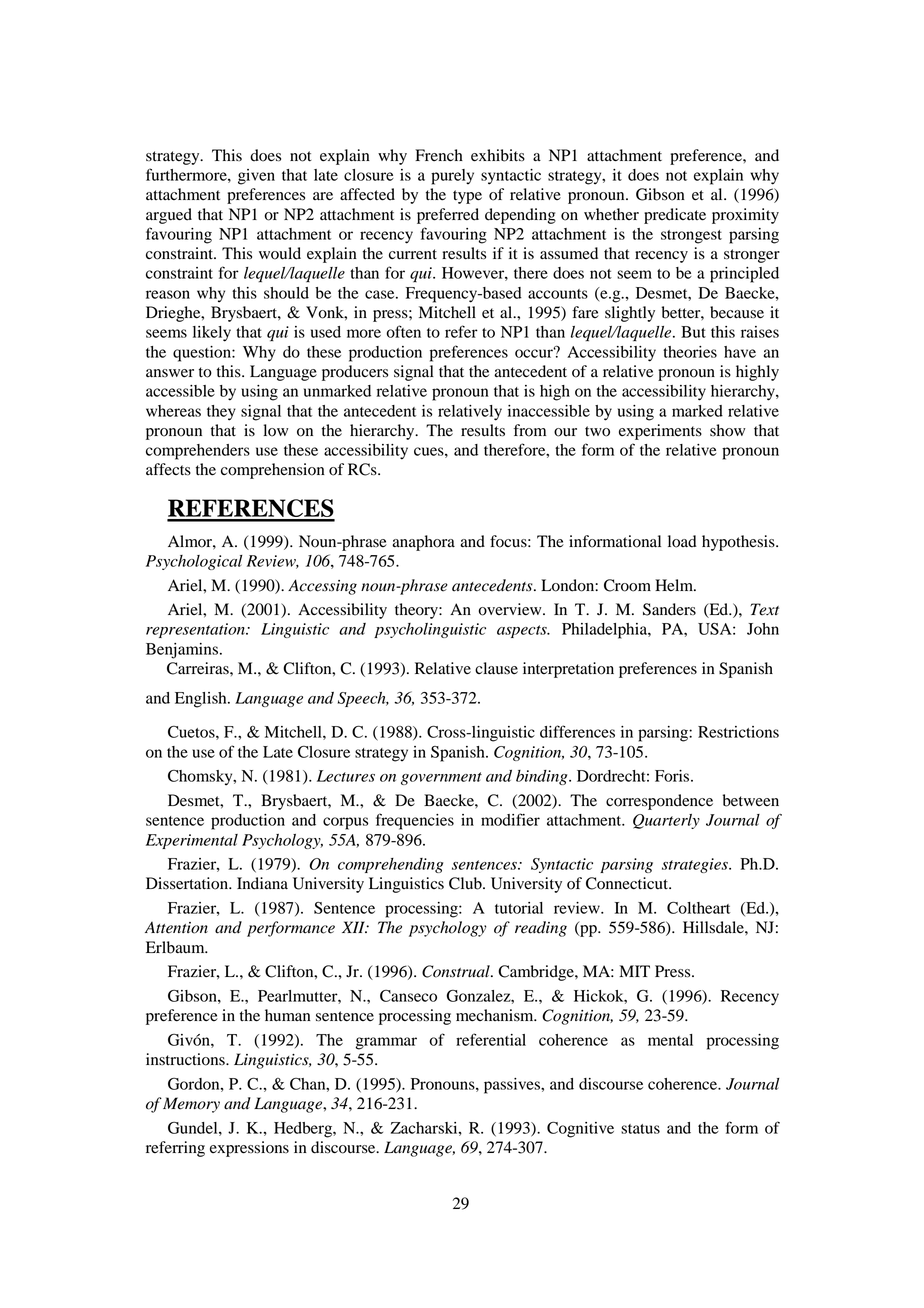 This page has height=1308, width=924. Describe the element at coordinates (675, 216) in the page. I see `predicate` at that location.
